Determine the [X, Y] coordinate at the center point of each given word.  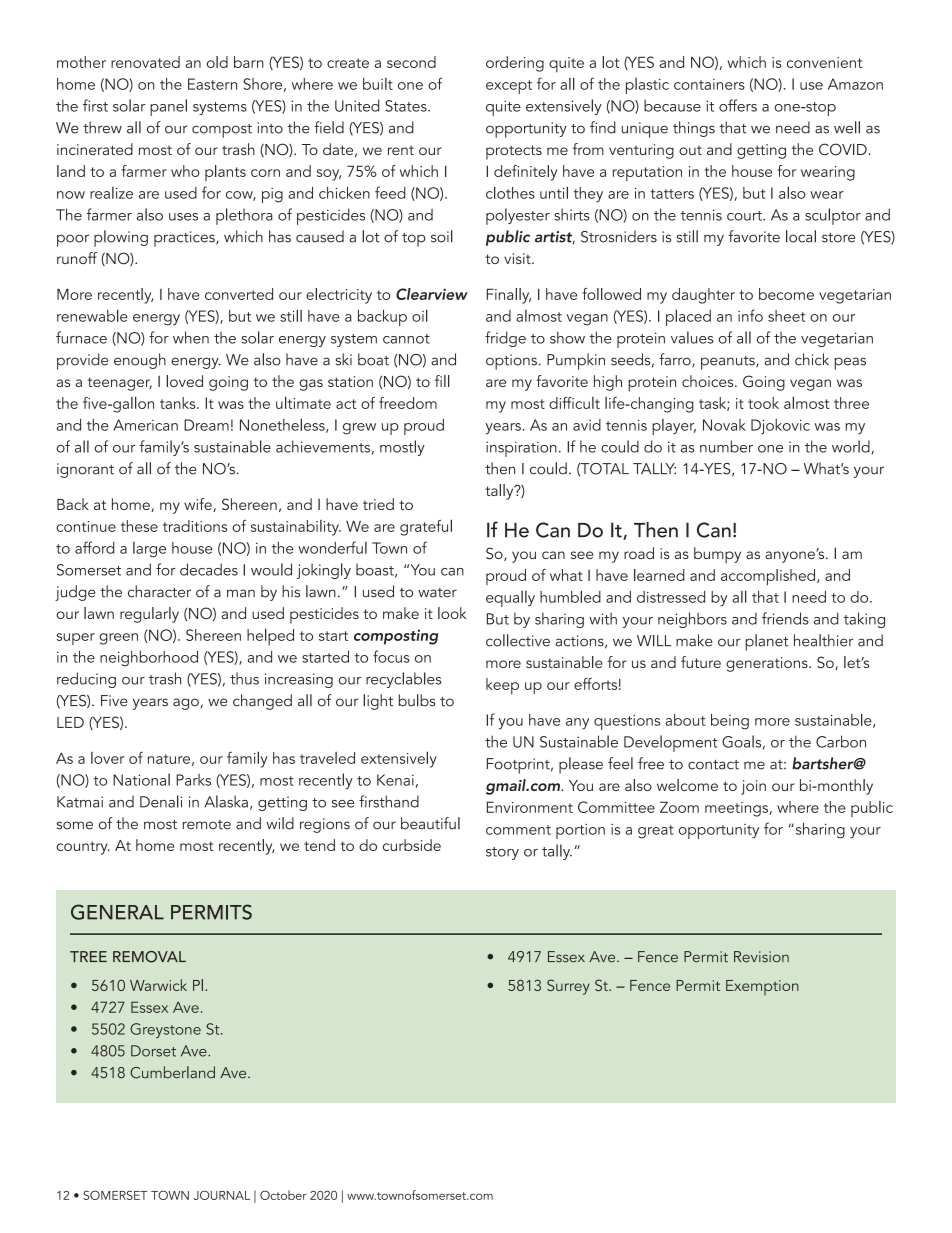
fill [442, 381]
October [283, 1195]
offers [738, 105]
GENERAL [117, 912]
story [502, 853]
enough [140, 361]
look [452, 613]
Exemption [762, 987]
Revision [761, 957]
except [509, 87]
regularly [149, 615]
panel [168, 107]
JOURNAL [221, 1195]
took [763, 403]
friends [785, 618]
